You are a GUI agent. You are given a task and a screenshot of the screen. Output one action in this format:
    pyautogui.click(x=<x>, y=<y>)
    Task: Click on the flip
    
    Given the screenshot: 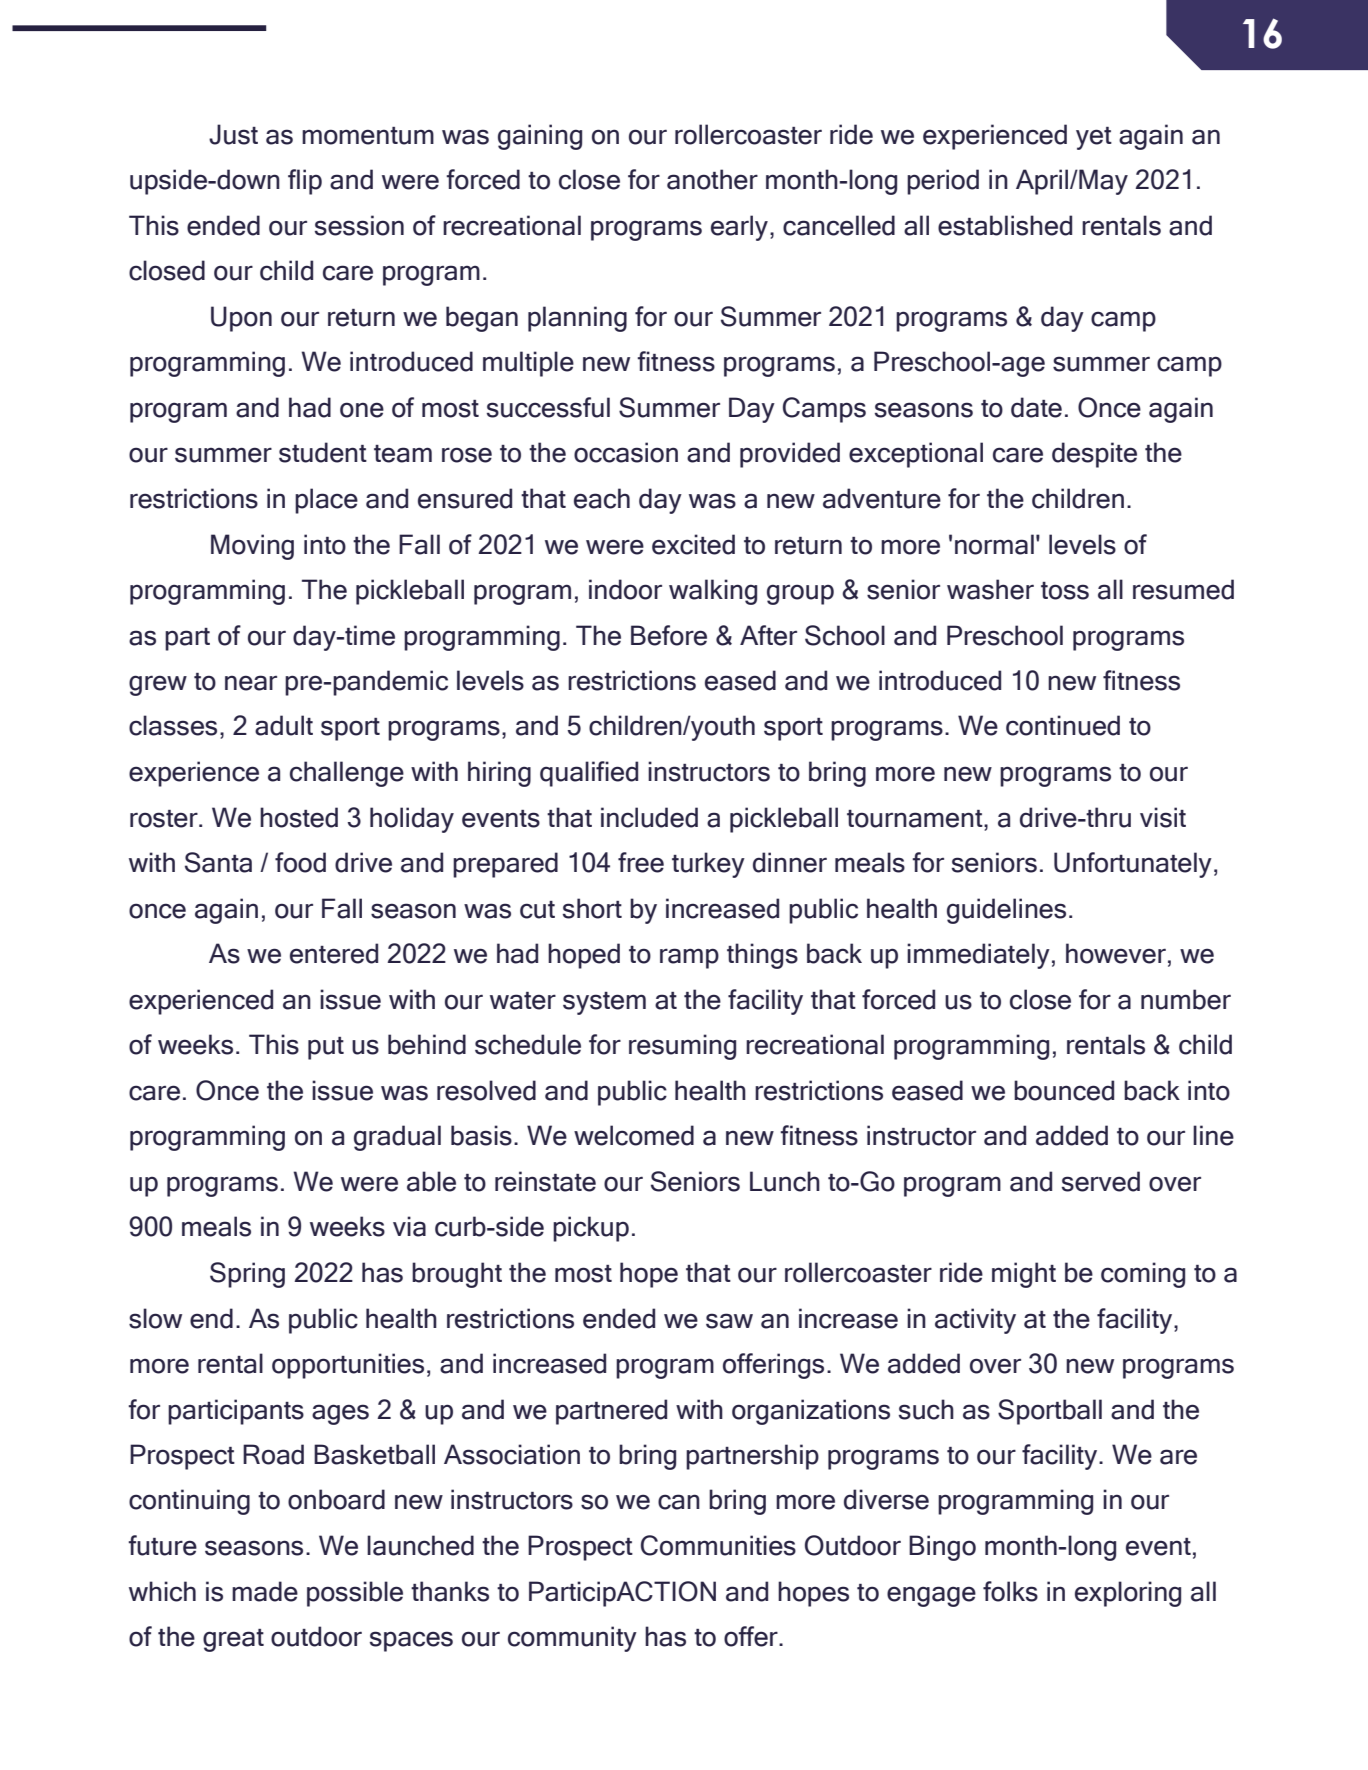 What is the action you would take?
    pyautogui.click(x=305, y=182)
